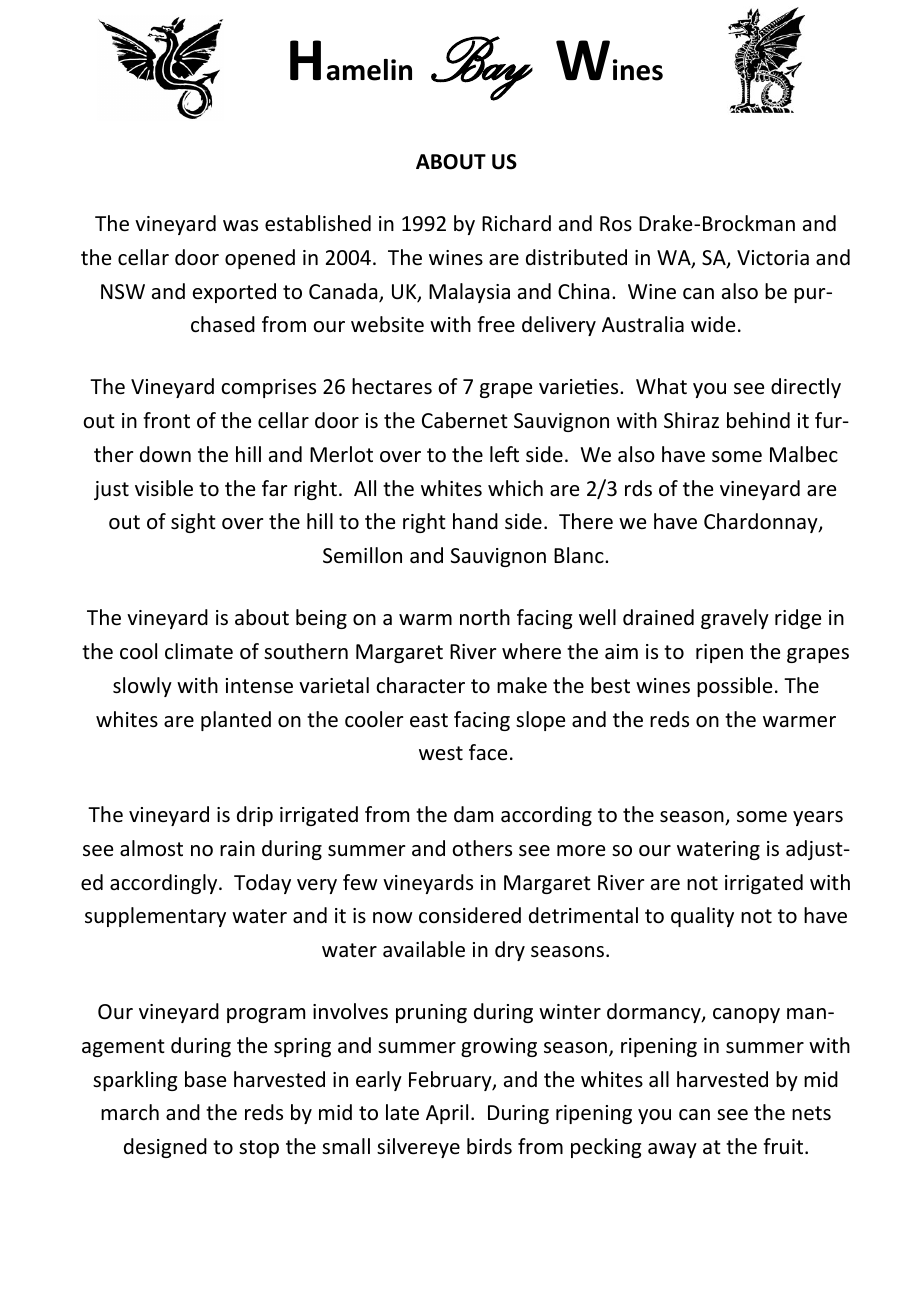  What do you see at coordinates (758, 420) in the image?
I see `behind` at bounding box center [758, 420].
